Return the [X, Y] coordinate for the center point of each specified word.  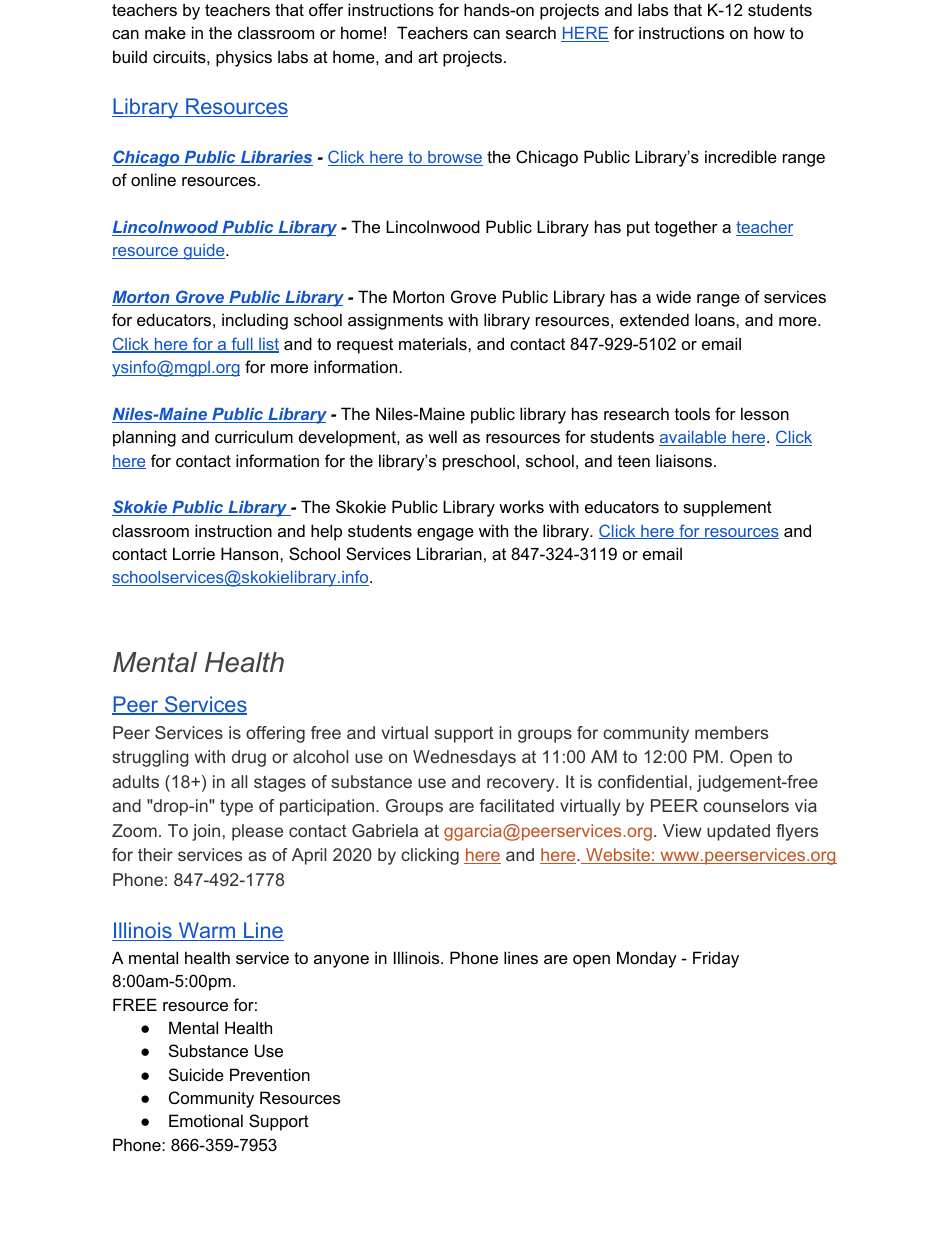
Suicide [196, 1074]
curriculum [254, 436]
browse [454, 158]
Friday [716, 959]
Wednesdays [464, 758]
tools [692, 413]
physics [244, 58]
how [769, 32]
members [731, 732]
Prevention [270, 1074]
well [442, 436]
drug [249, 758]
